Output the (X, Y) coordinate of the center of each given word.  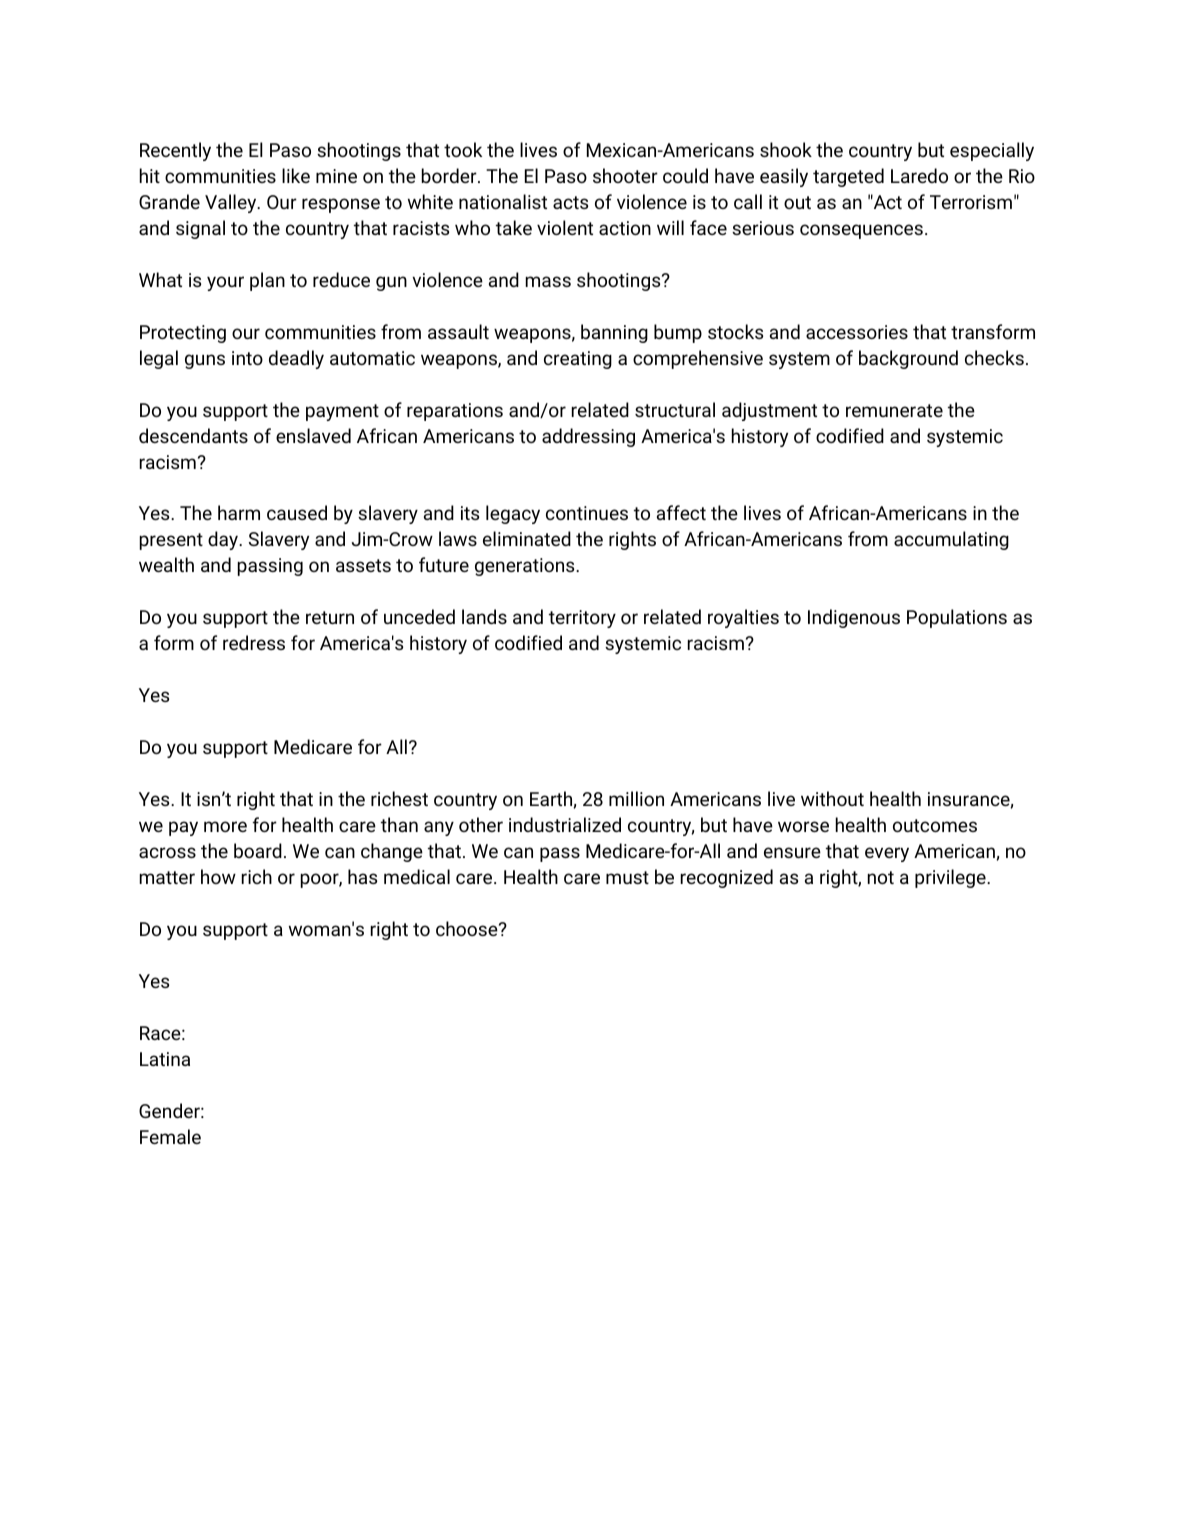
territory (582, 619)
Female (170, 1136)
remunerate (894, 410)
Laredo (919, 175)
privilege (951, 878)
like (296, 175)
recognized (727, 878)
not (881, 877)
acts (570, 202)
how (218, 876)
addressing (588, 437)
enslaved (313, 435)
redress (254, 642)
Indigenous (854, 618)
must (627, 877)
